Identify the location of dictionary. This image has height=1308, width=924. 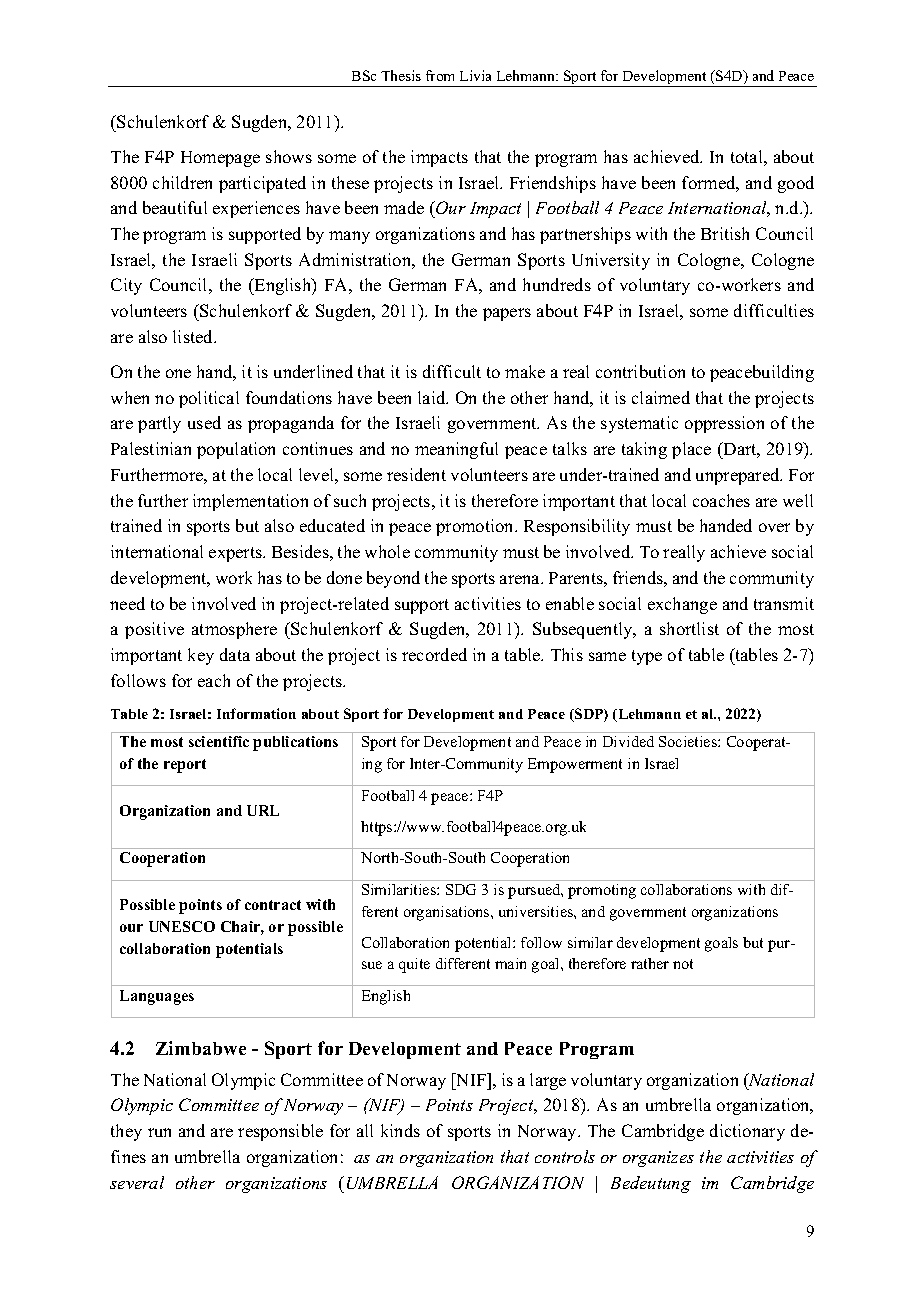
(747, 1132).
